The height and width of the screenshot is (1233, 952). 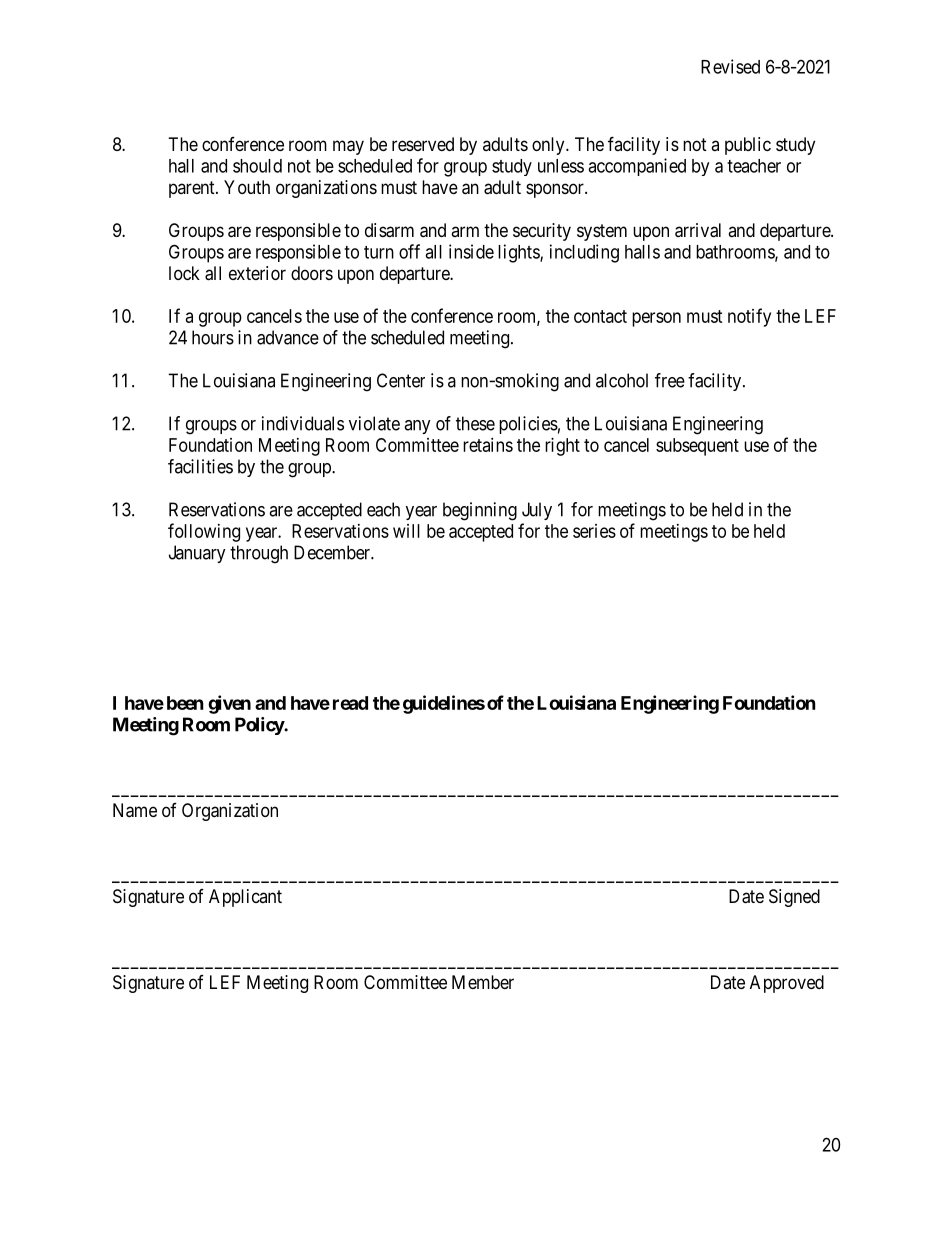 I want to click on following, so click(x=204, y=532).
